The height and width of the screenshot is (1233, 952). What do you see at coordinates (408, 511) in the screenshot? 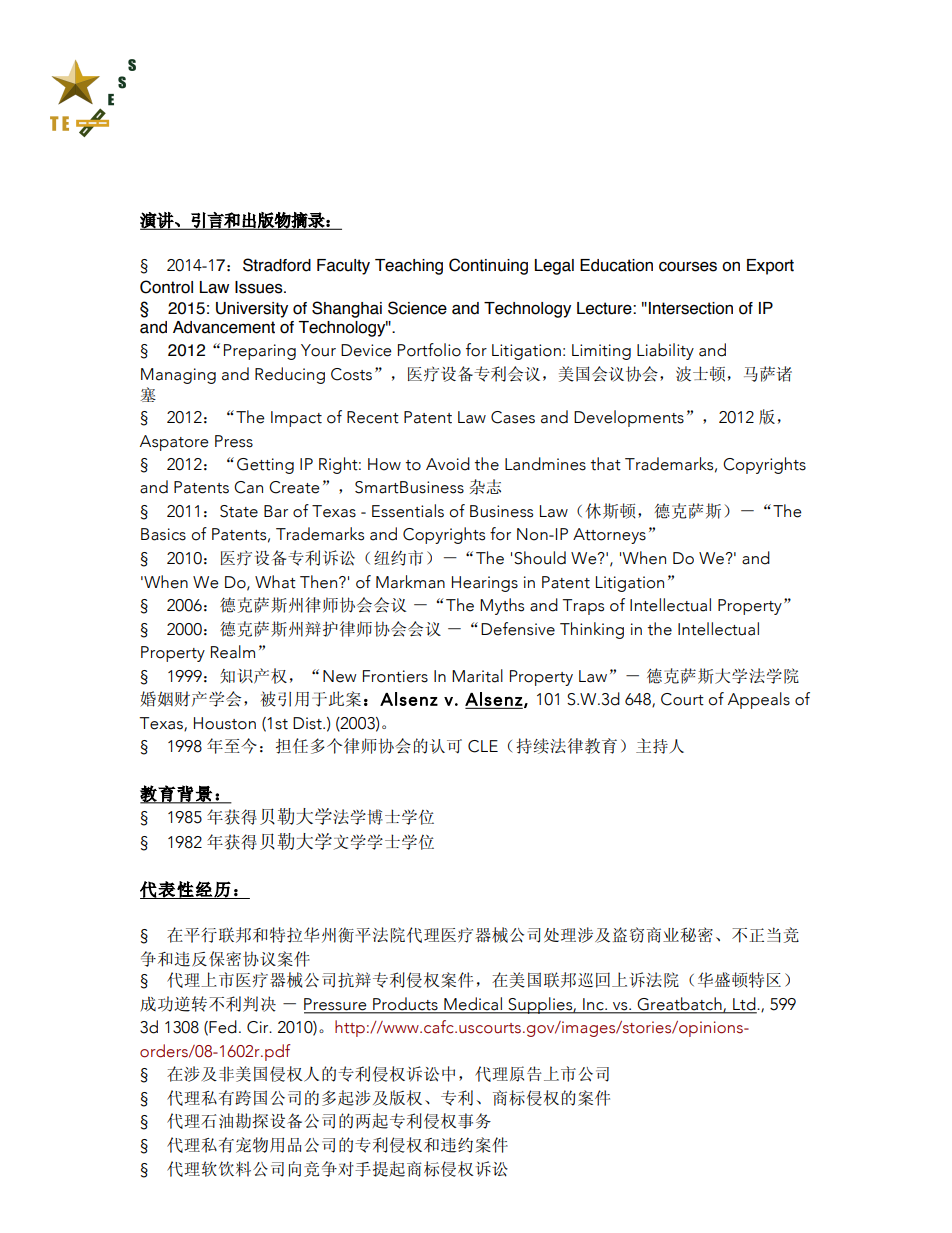
I see `Essentials` at bounding box center [408, 511].
